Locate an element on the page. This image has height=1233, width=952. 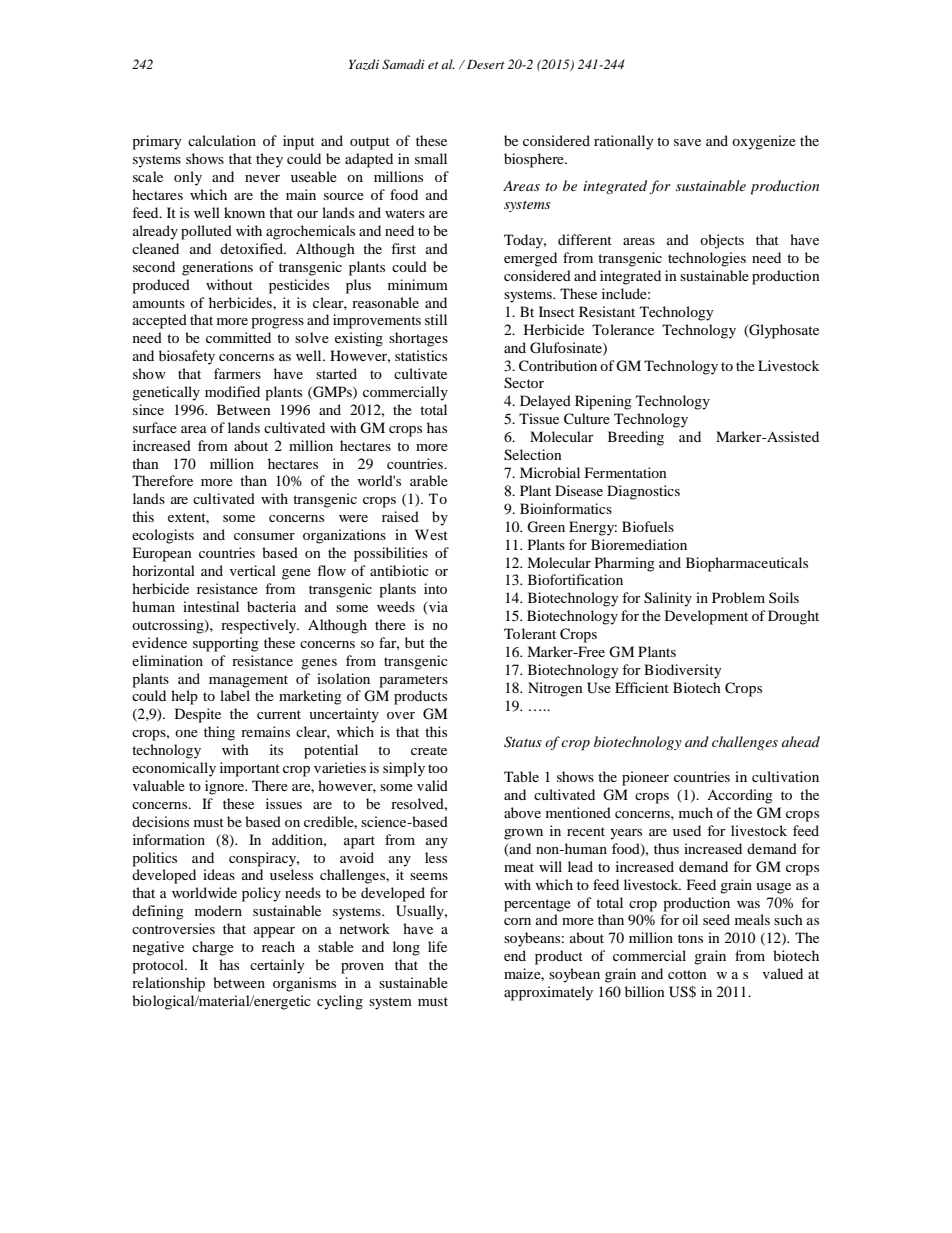
emerged is located at coordinates (530, 259).
